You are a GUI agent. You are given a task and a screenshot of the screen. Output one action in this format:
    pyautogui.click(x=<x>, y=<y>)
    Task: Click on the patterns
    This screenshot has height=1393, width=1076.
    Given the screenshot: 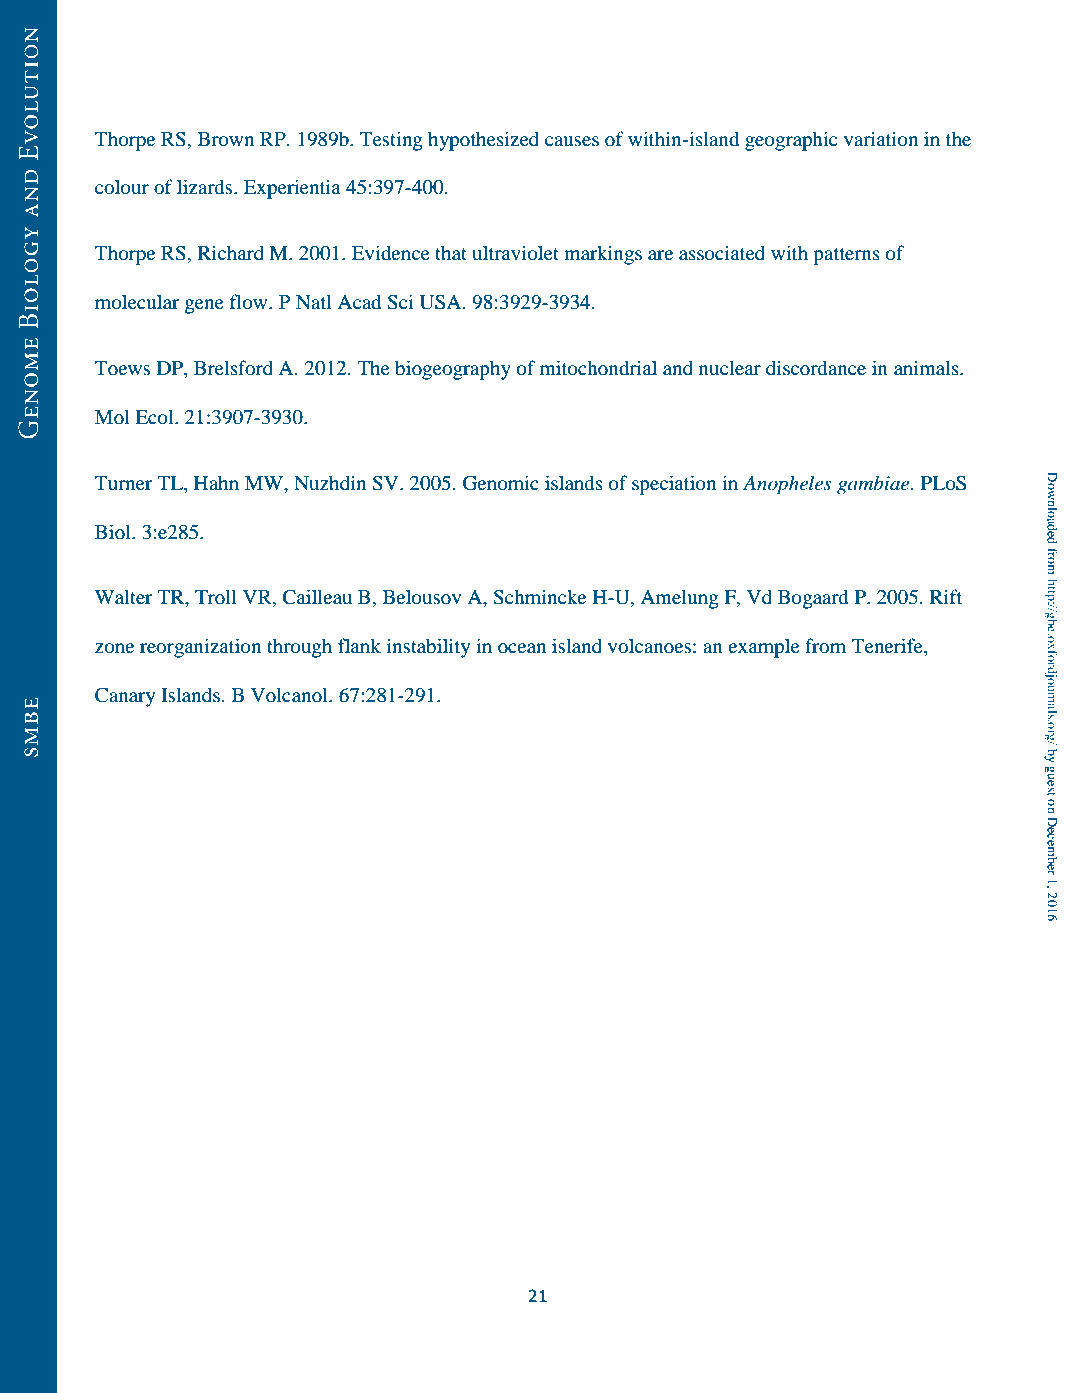 What is the action you would take?
    pyautogui.click(x=846, y=256)
